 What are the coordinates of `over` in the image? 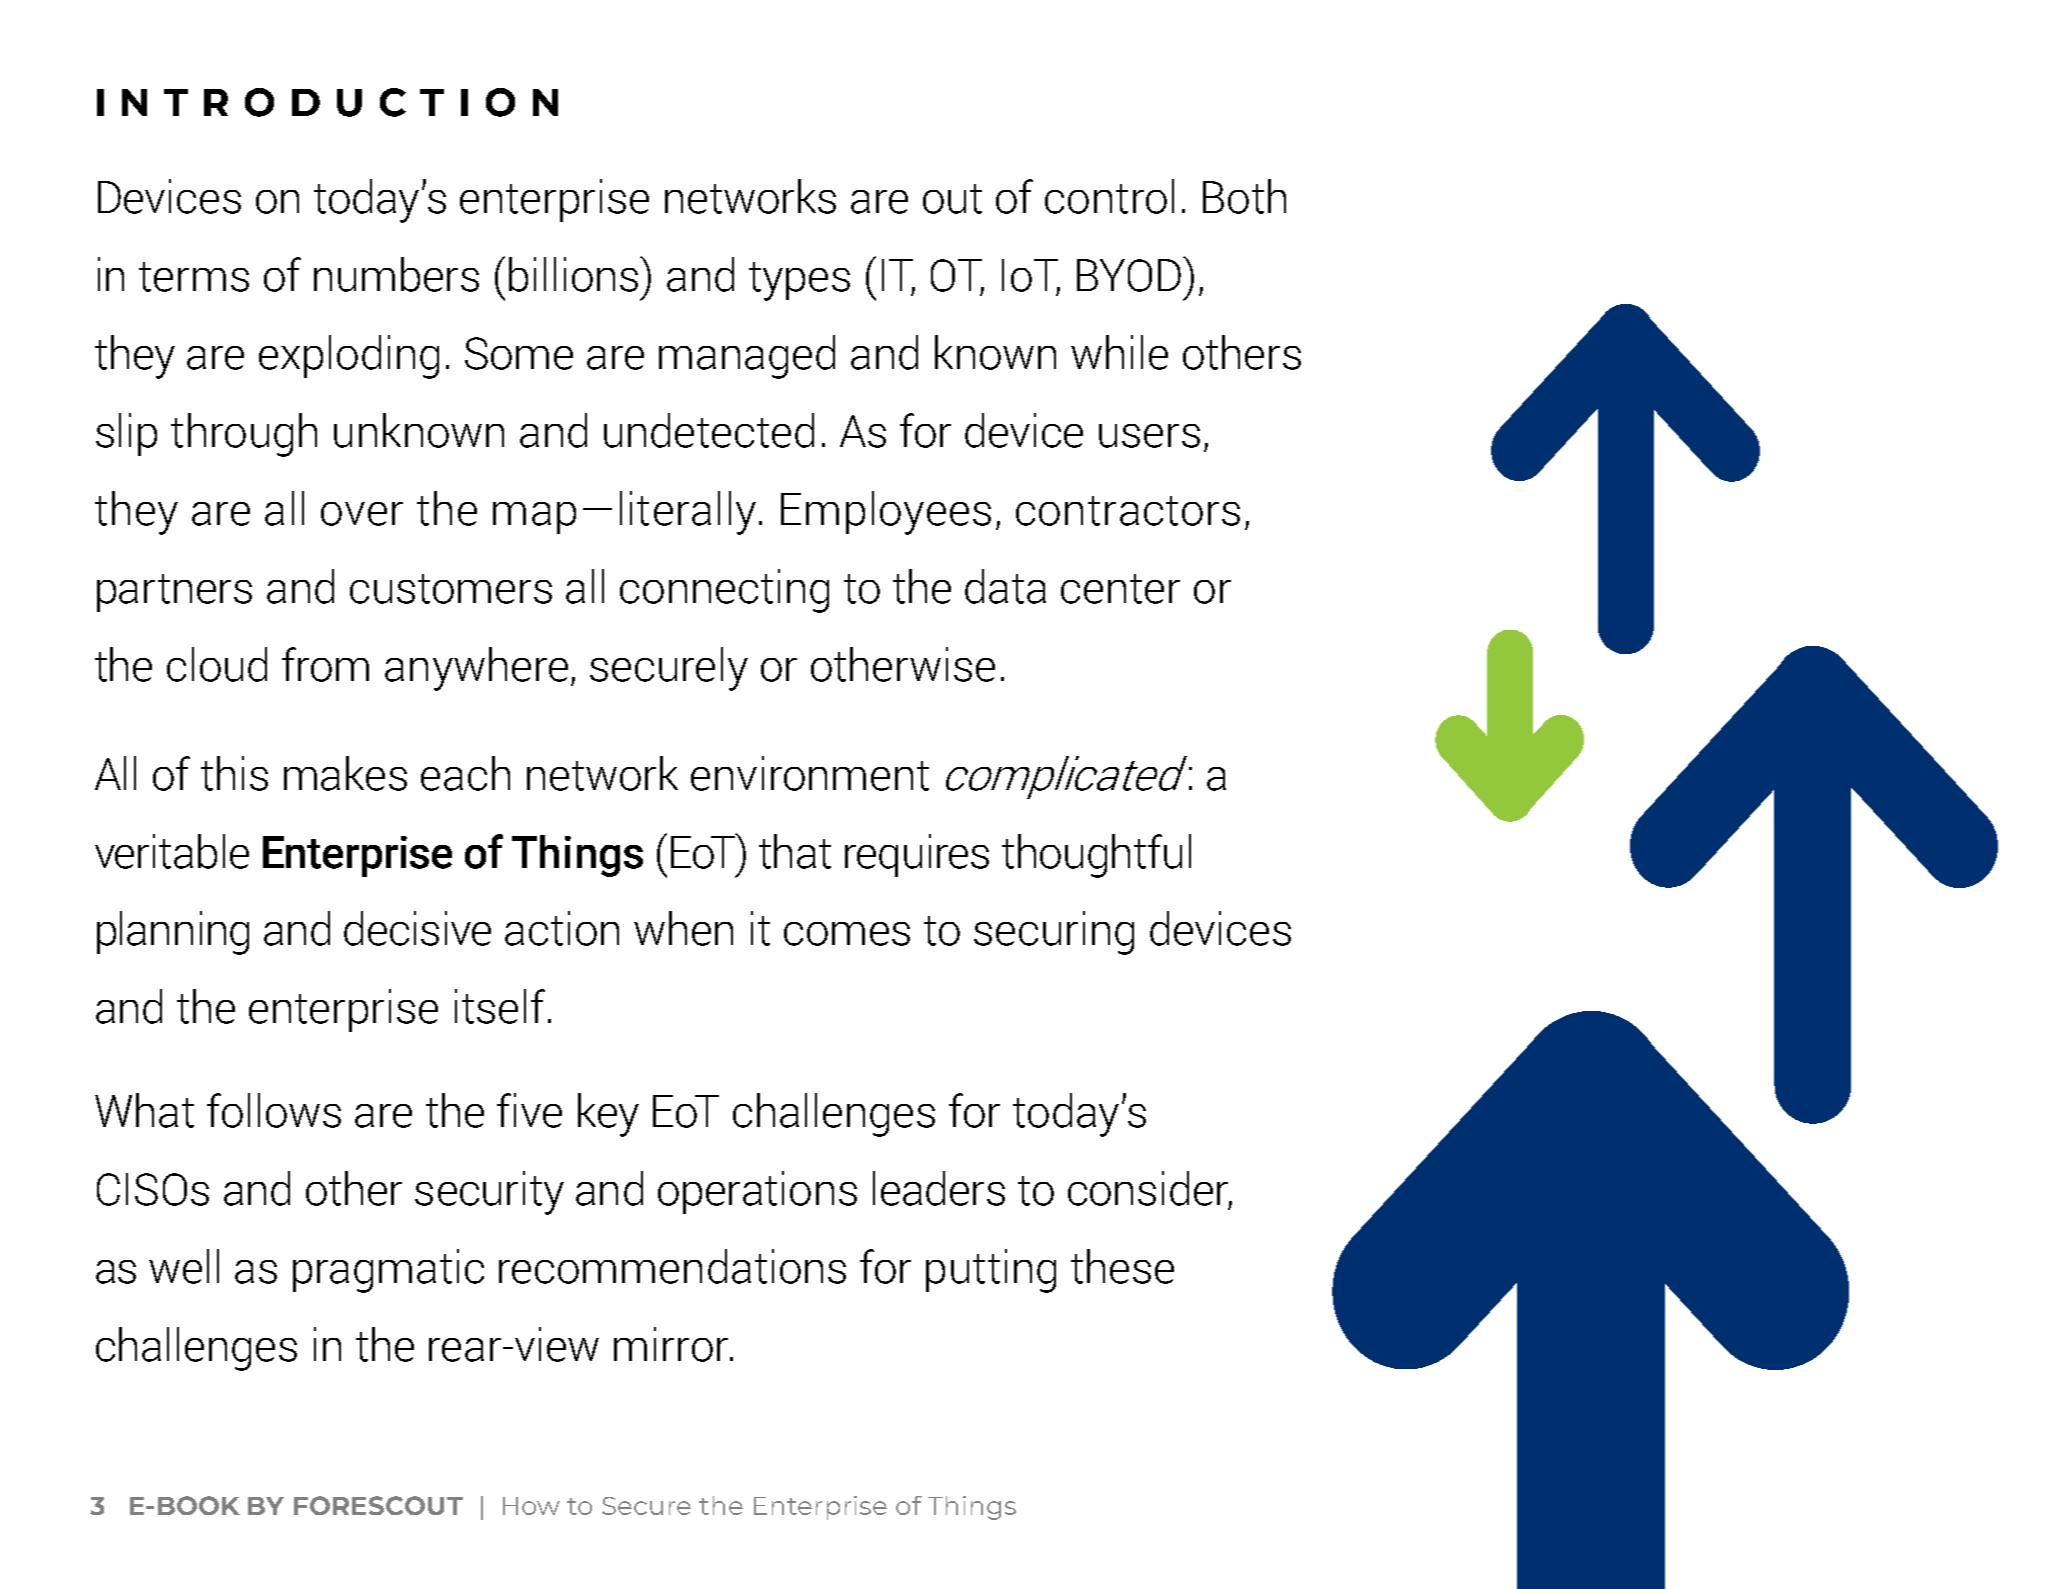 It's located at (362, 514).
